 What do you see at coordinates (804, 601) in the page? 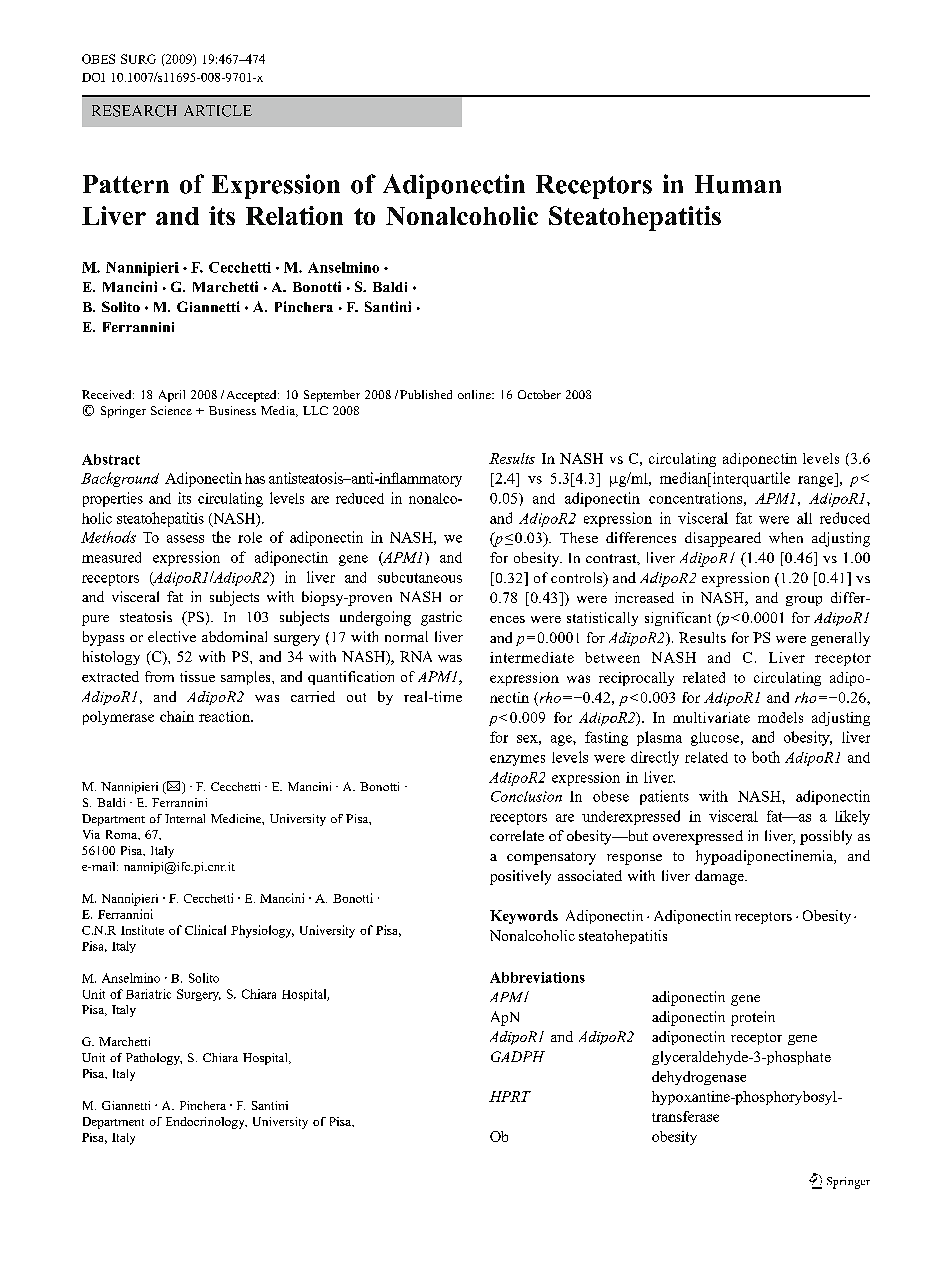
I see `group` at bounding box center [804, 601].
